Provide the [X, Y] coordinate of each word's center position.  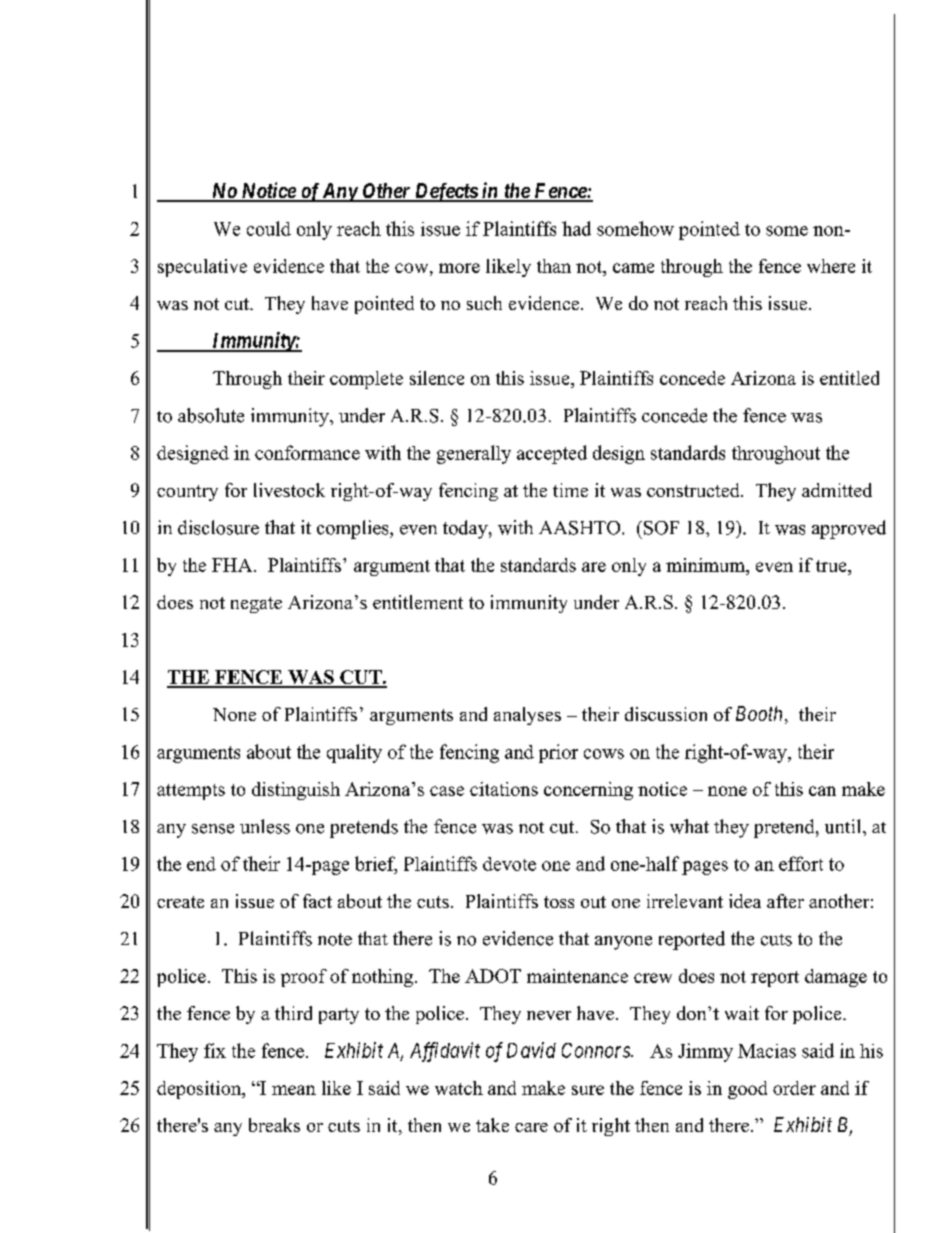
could [269, 228]
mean [294, 1090]
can [822, 791]
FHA [233, 565]
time [570, 490]
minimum [706, 565]
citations [504, 789]
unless [265, 826]
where [831, 266]
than [554, 266]
